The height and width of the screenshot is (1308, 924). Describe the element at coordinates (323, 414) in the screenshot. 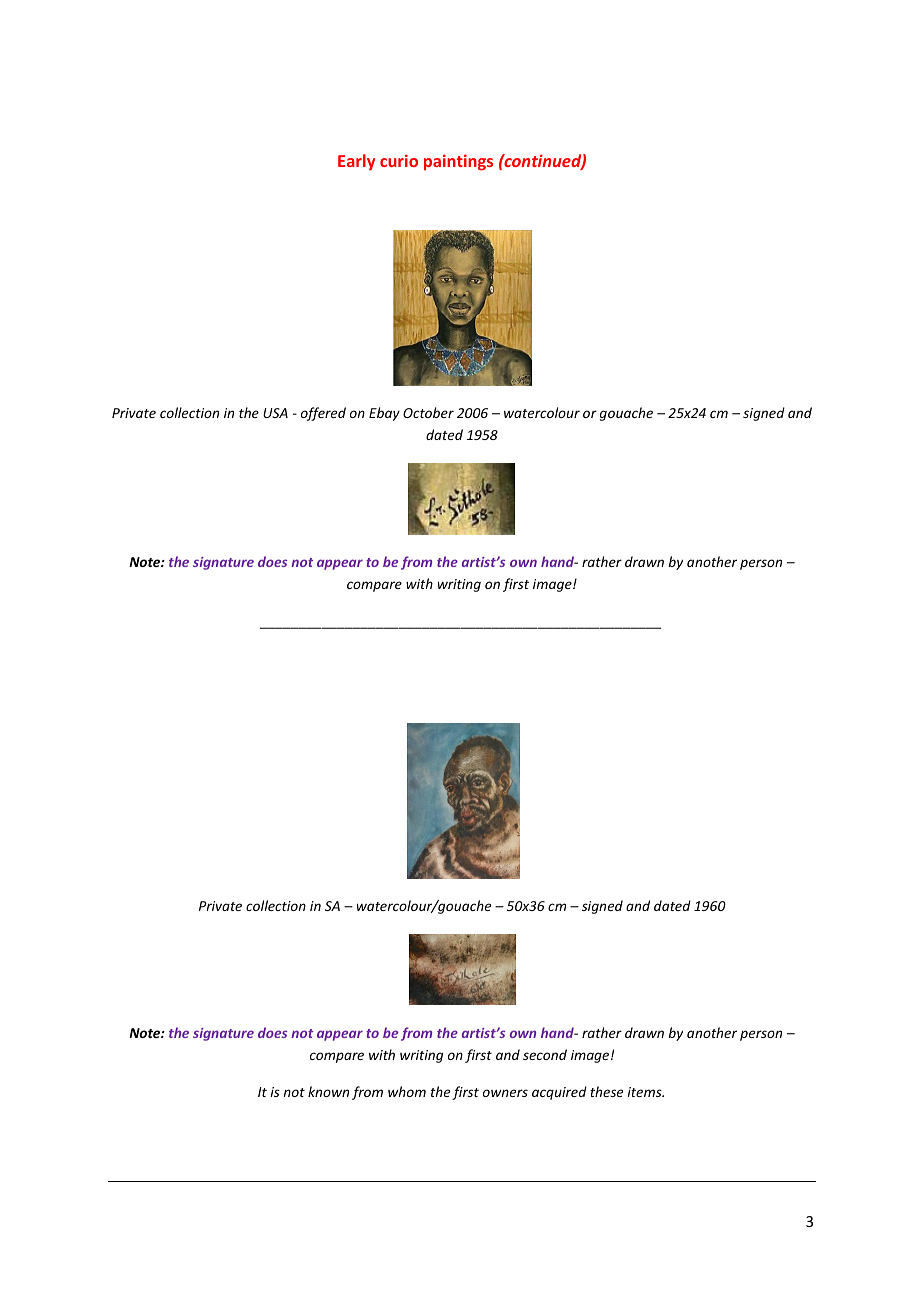

I see `offered` at that location.
